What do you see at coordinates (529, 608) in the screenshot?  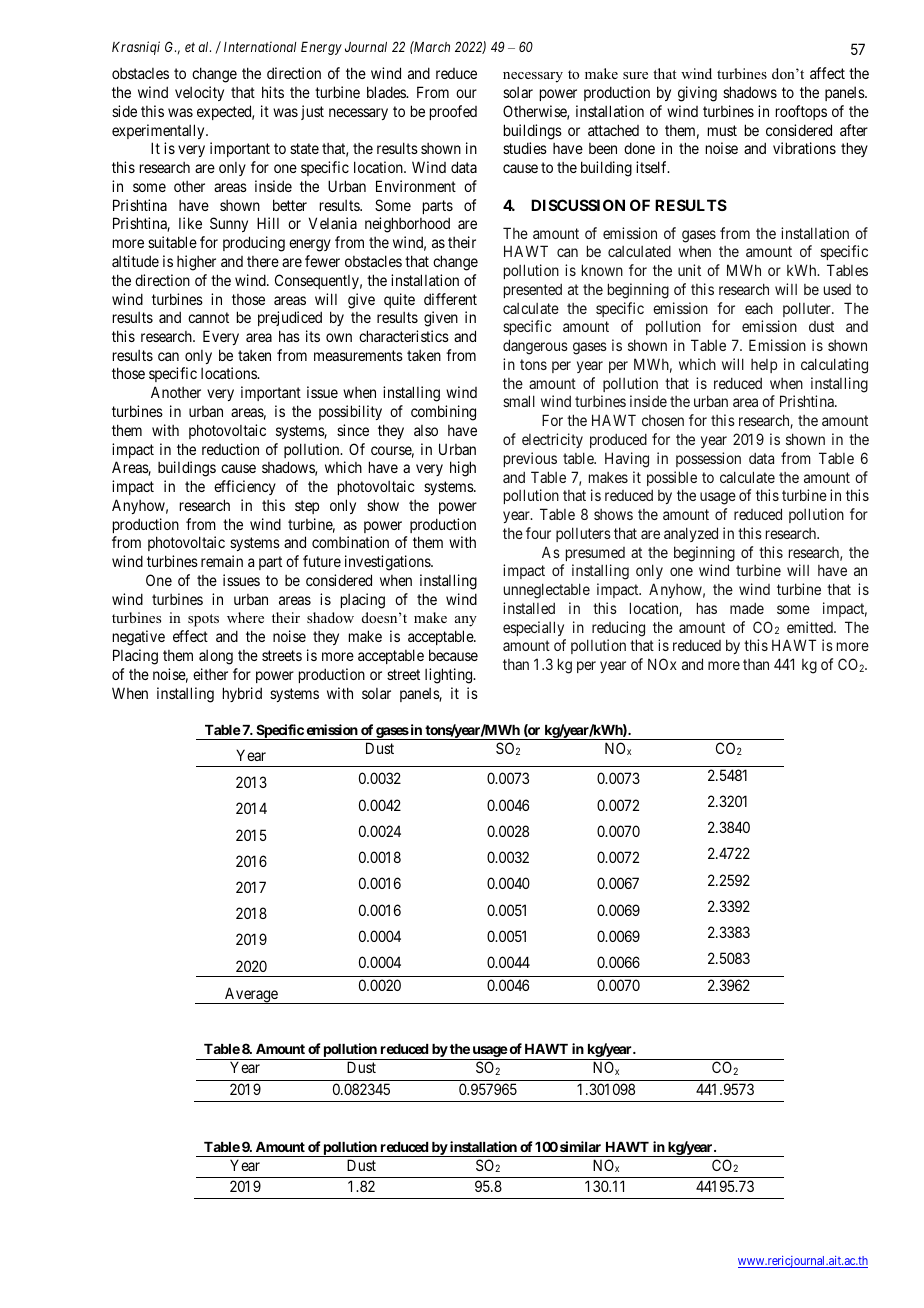 I see `installed` at bounding box center [529, 608].
